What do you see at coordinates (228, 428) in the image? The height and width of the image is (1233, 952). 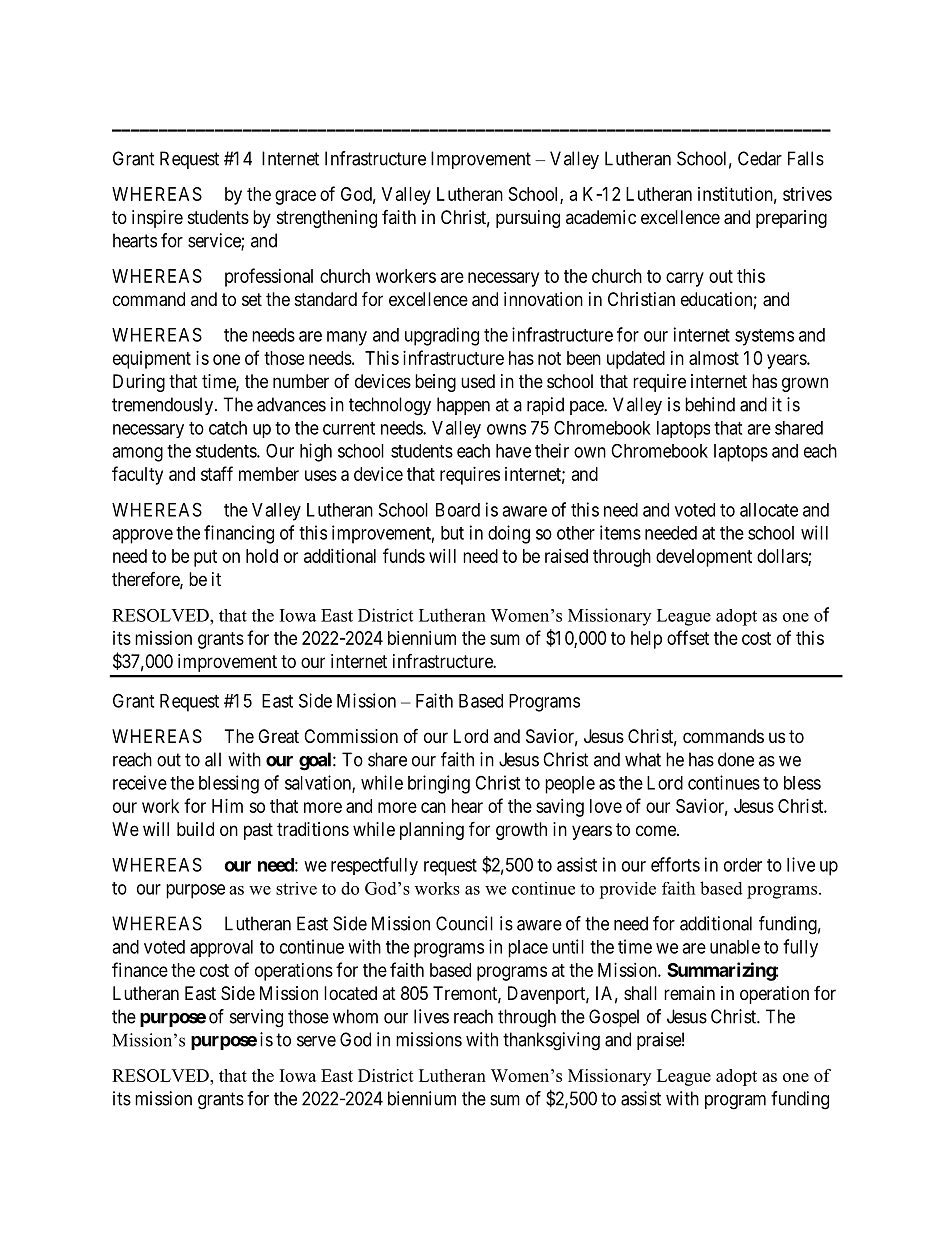 I see `catch` at bounding box center [228, 428].
